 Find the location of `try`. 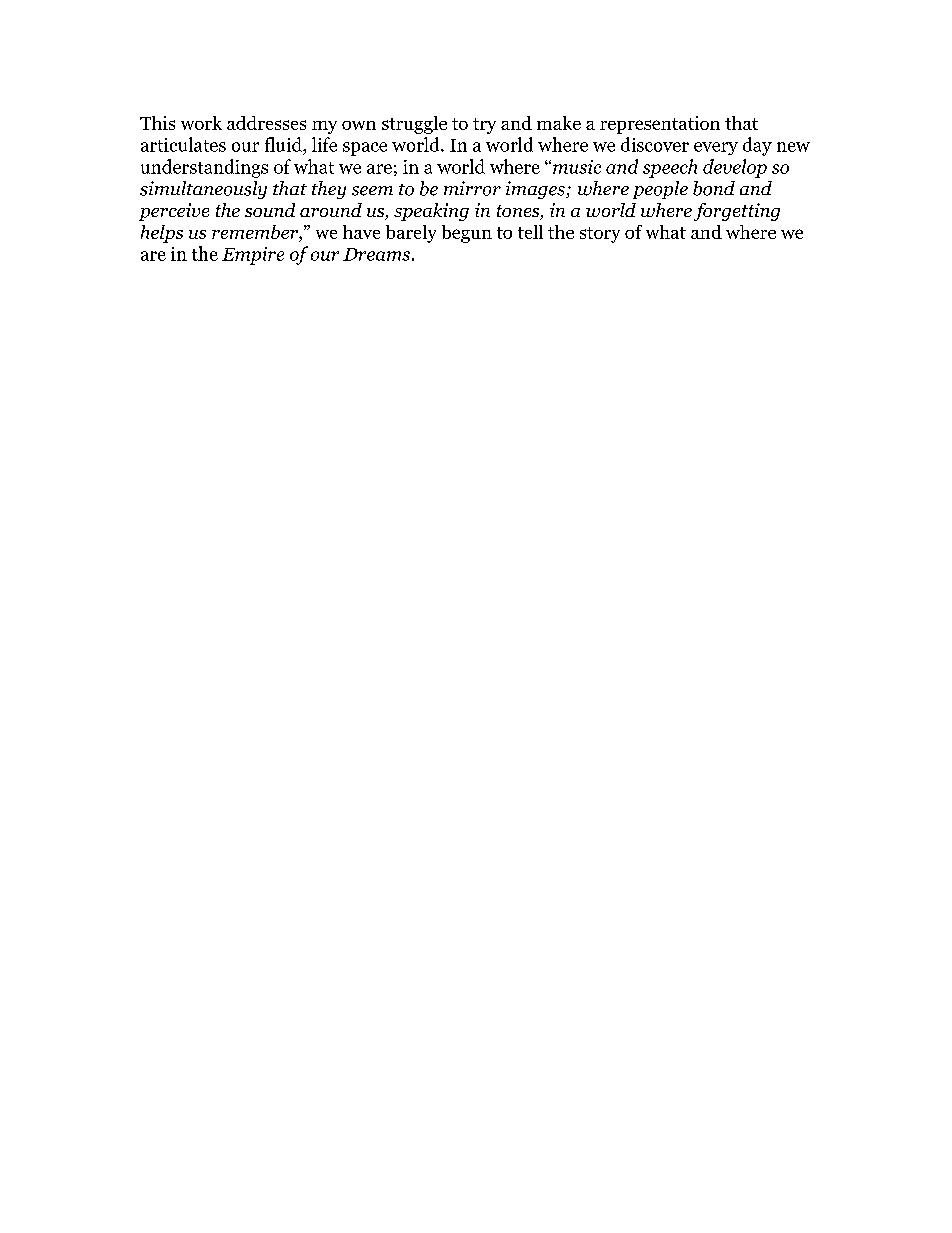

try is located at coordinates (484, 126).
